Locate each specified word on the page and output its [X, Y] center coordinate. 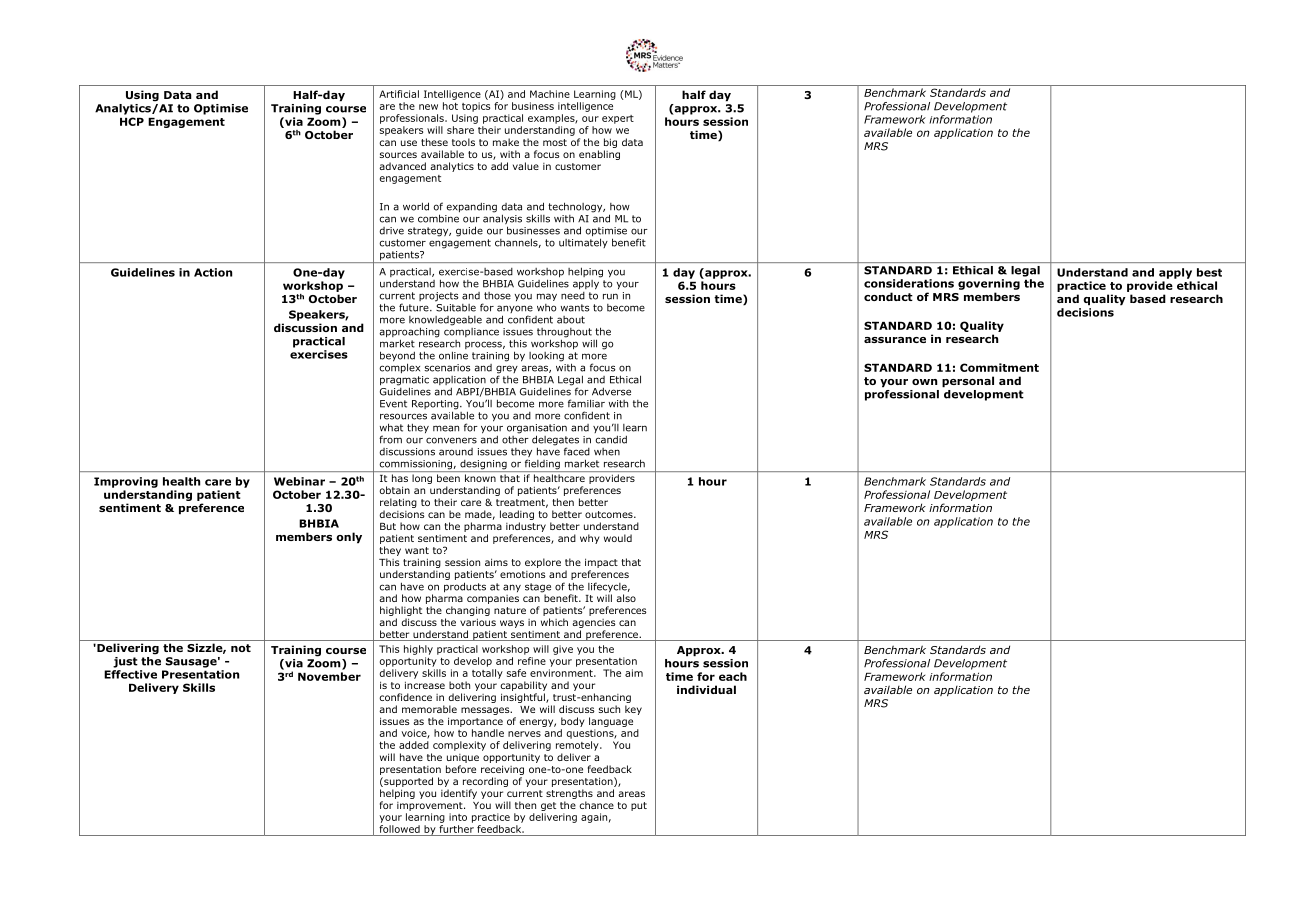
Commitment [999, 367]
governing [989, 284]
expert [618, 119]
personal [968, 382]
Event [393, 404]
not [241, 648]
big [610, 143]
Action [213, 272]
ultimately [583, 242]
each [733, 676]
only [349, 538]
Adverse [611, 391]
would [618, 538]
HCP [132, 121]
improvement [431, 806]
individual [706, 689]
